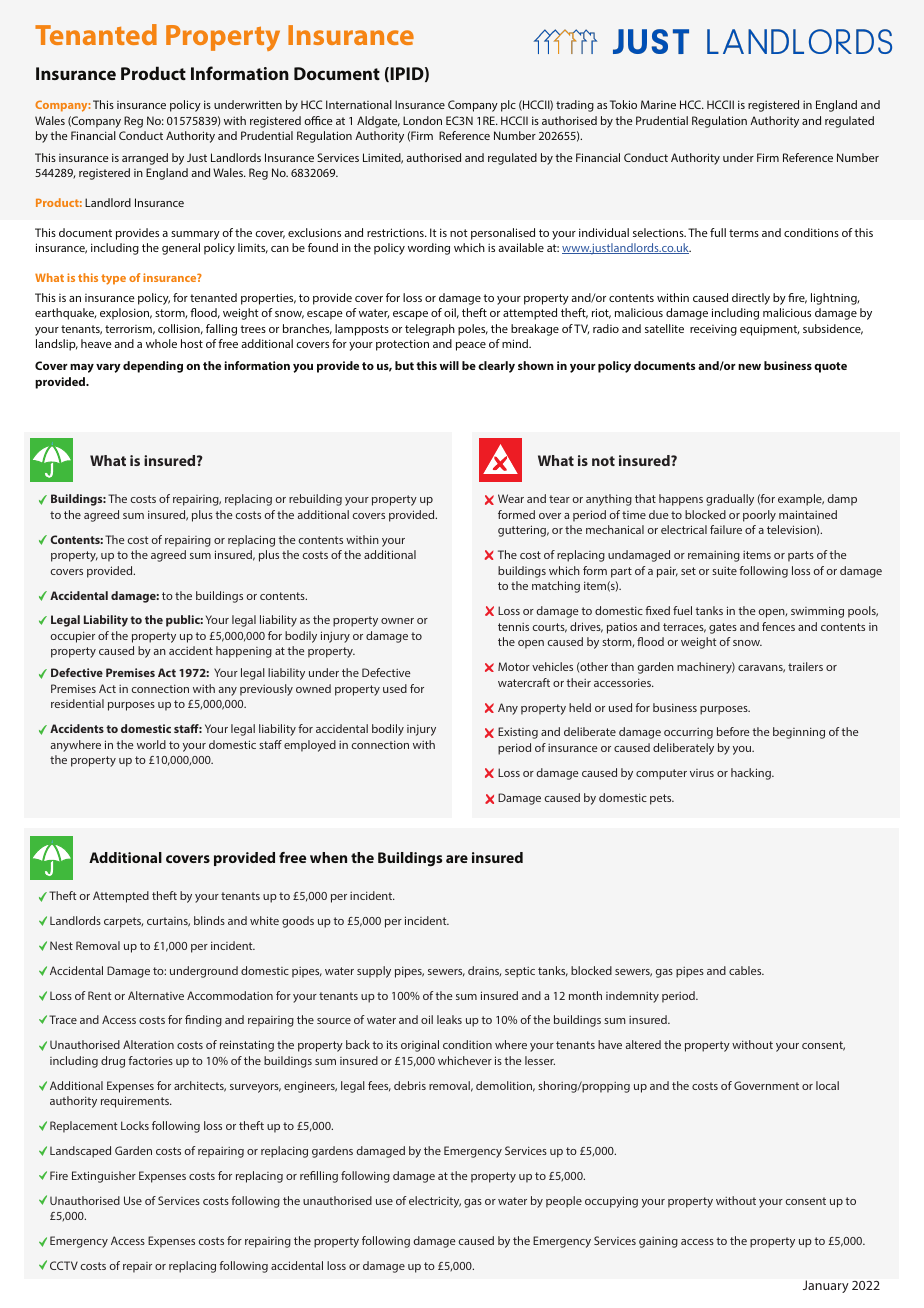  Describe the element at coordinates (518, 733) in the screenshot. I see `Existing` at that location.
